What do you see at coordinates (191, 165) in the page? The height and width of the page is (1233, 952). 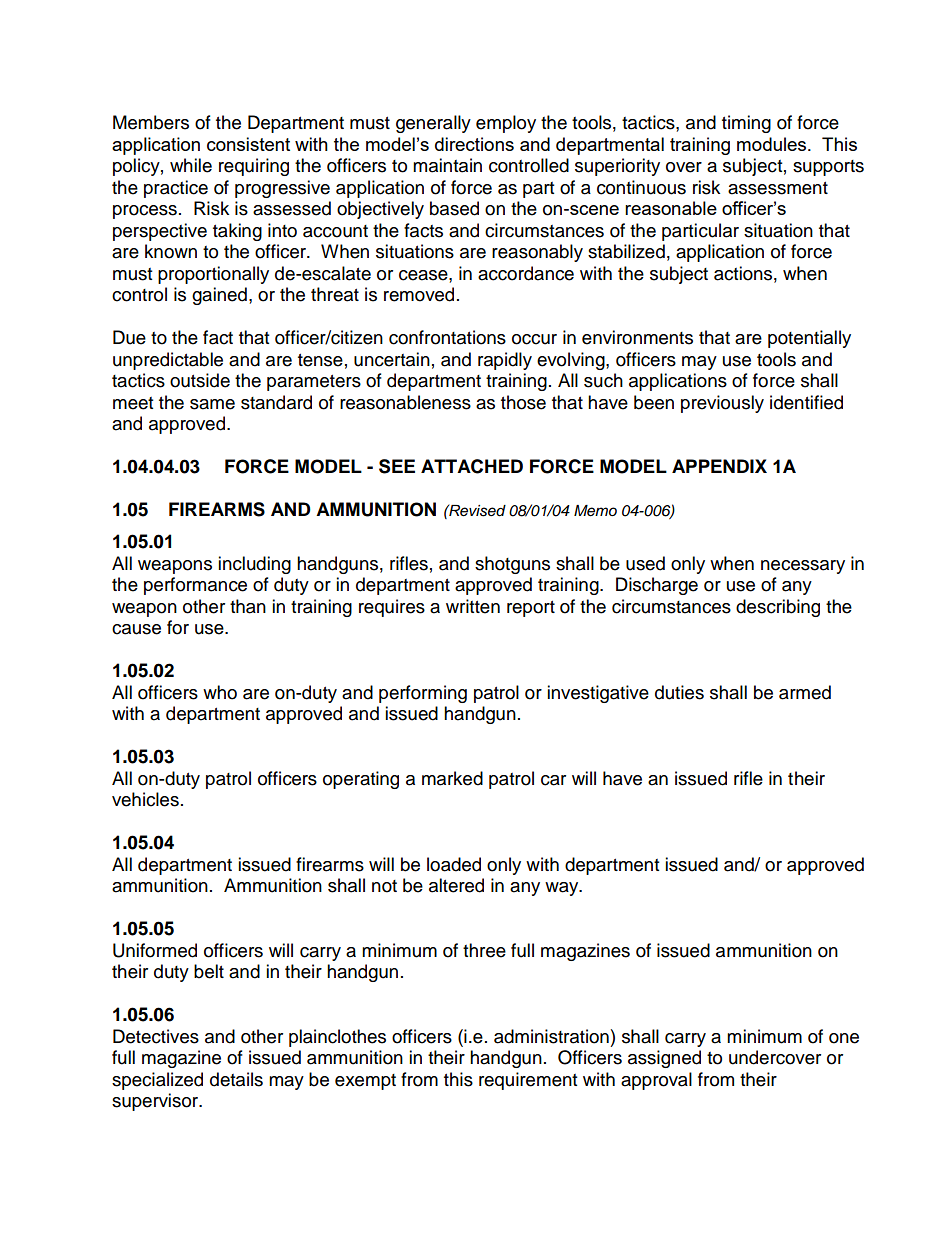 I see `while` at bounding box center [191, 165].
